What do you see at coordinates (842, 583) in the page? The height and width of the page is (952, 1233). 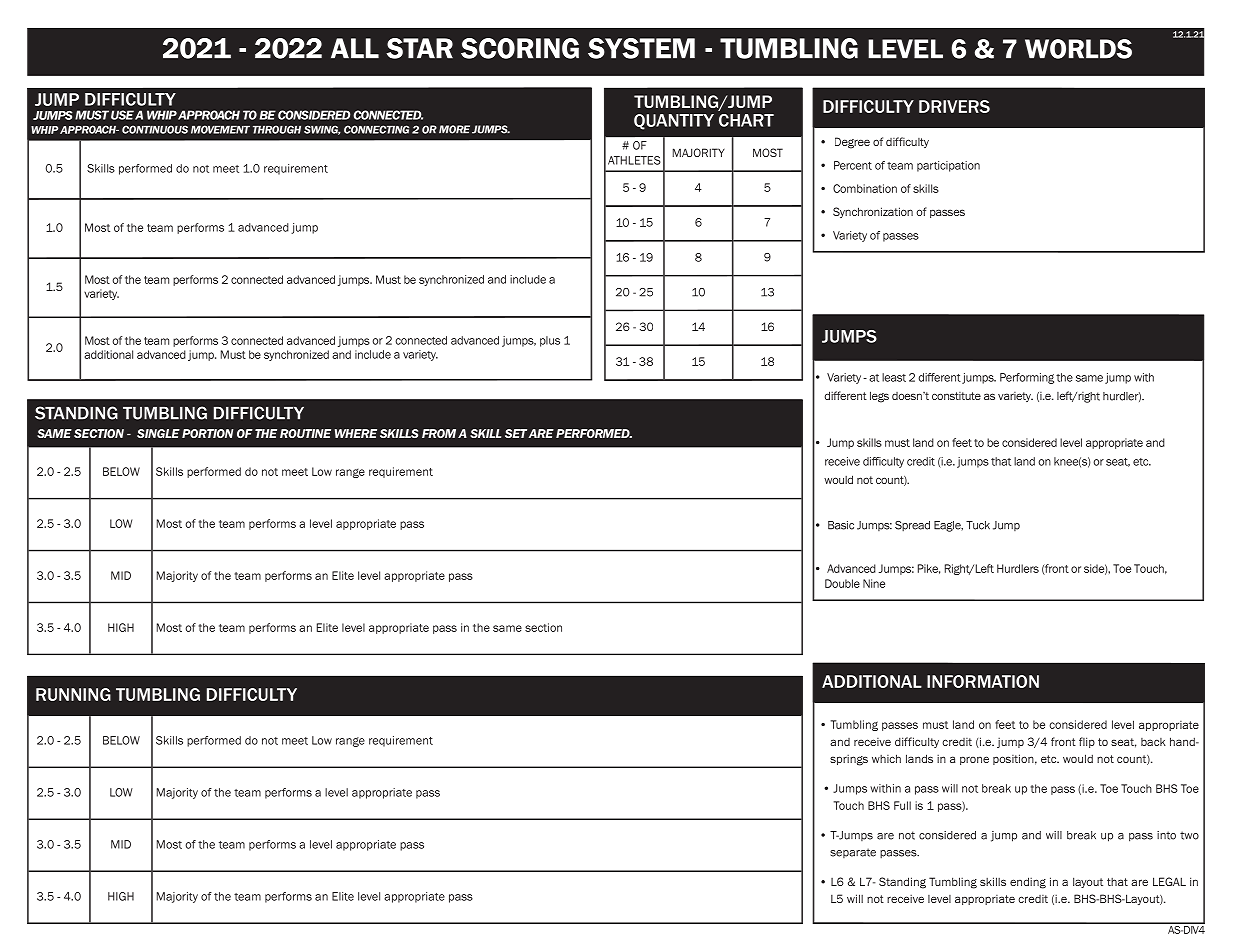 I see `Double` at bounding box center [842, 583].
